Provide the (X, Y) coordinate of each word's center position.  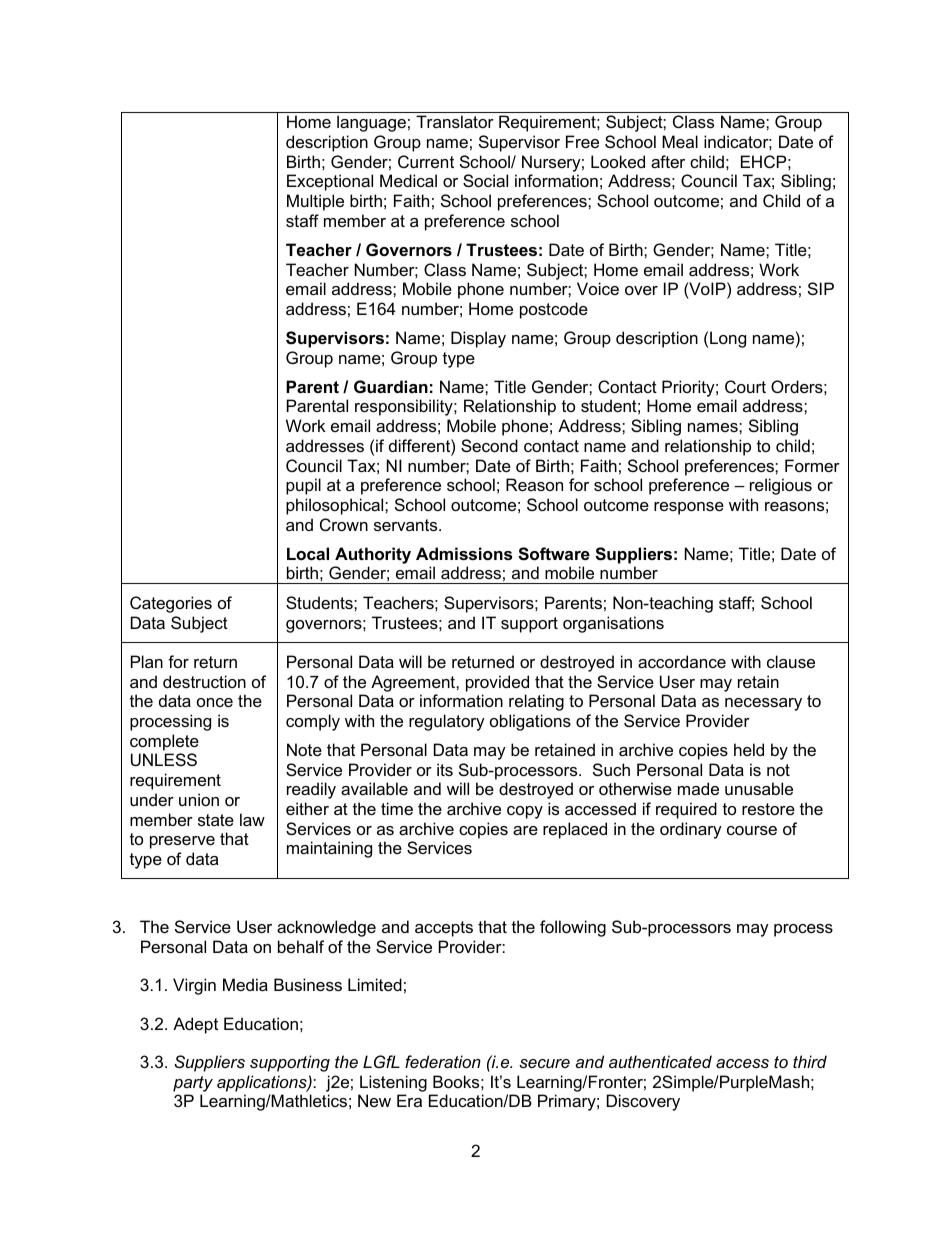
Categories (171, 604)
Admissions (464, 553)
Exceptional (330, 182)
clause (791, 661)
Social (485, 180)
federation (443, 1061)
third (810, 1061)
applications (263, 1083)
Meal (680, 141)
